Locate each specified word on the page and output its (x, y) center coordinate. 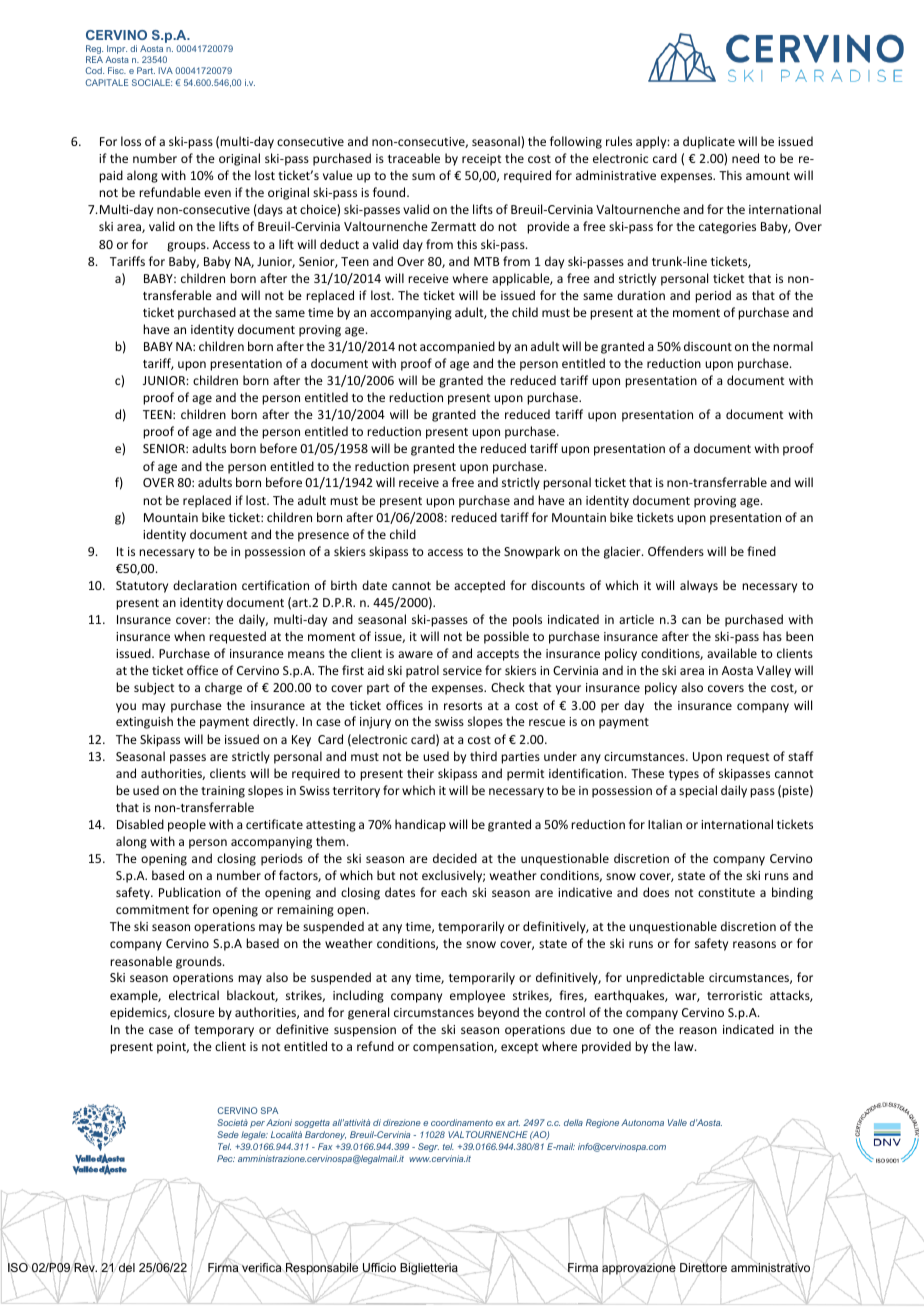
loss (131, 141)
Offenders (676, 551)
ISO (18, 1267)
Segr (428, 1147)
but (386, 875)
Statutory (142, 587)
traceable (414, 158)
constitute (726, 892)
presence (323, 537)
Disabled (140, 824)
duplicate (709, 142)
